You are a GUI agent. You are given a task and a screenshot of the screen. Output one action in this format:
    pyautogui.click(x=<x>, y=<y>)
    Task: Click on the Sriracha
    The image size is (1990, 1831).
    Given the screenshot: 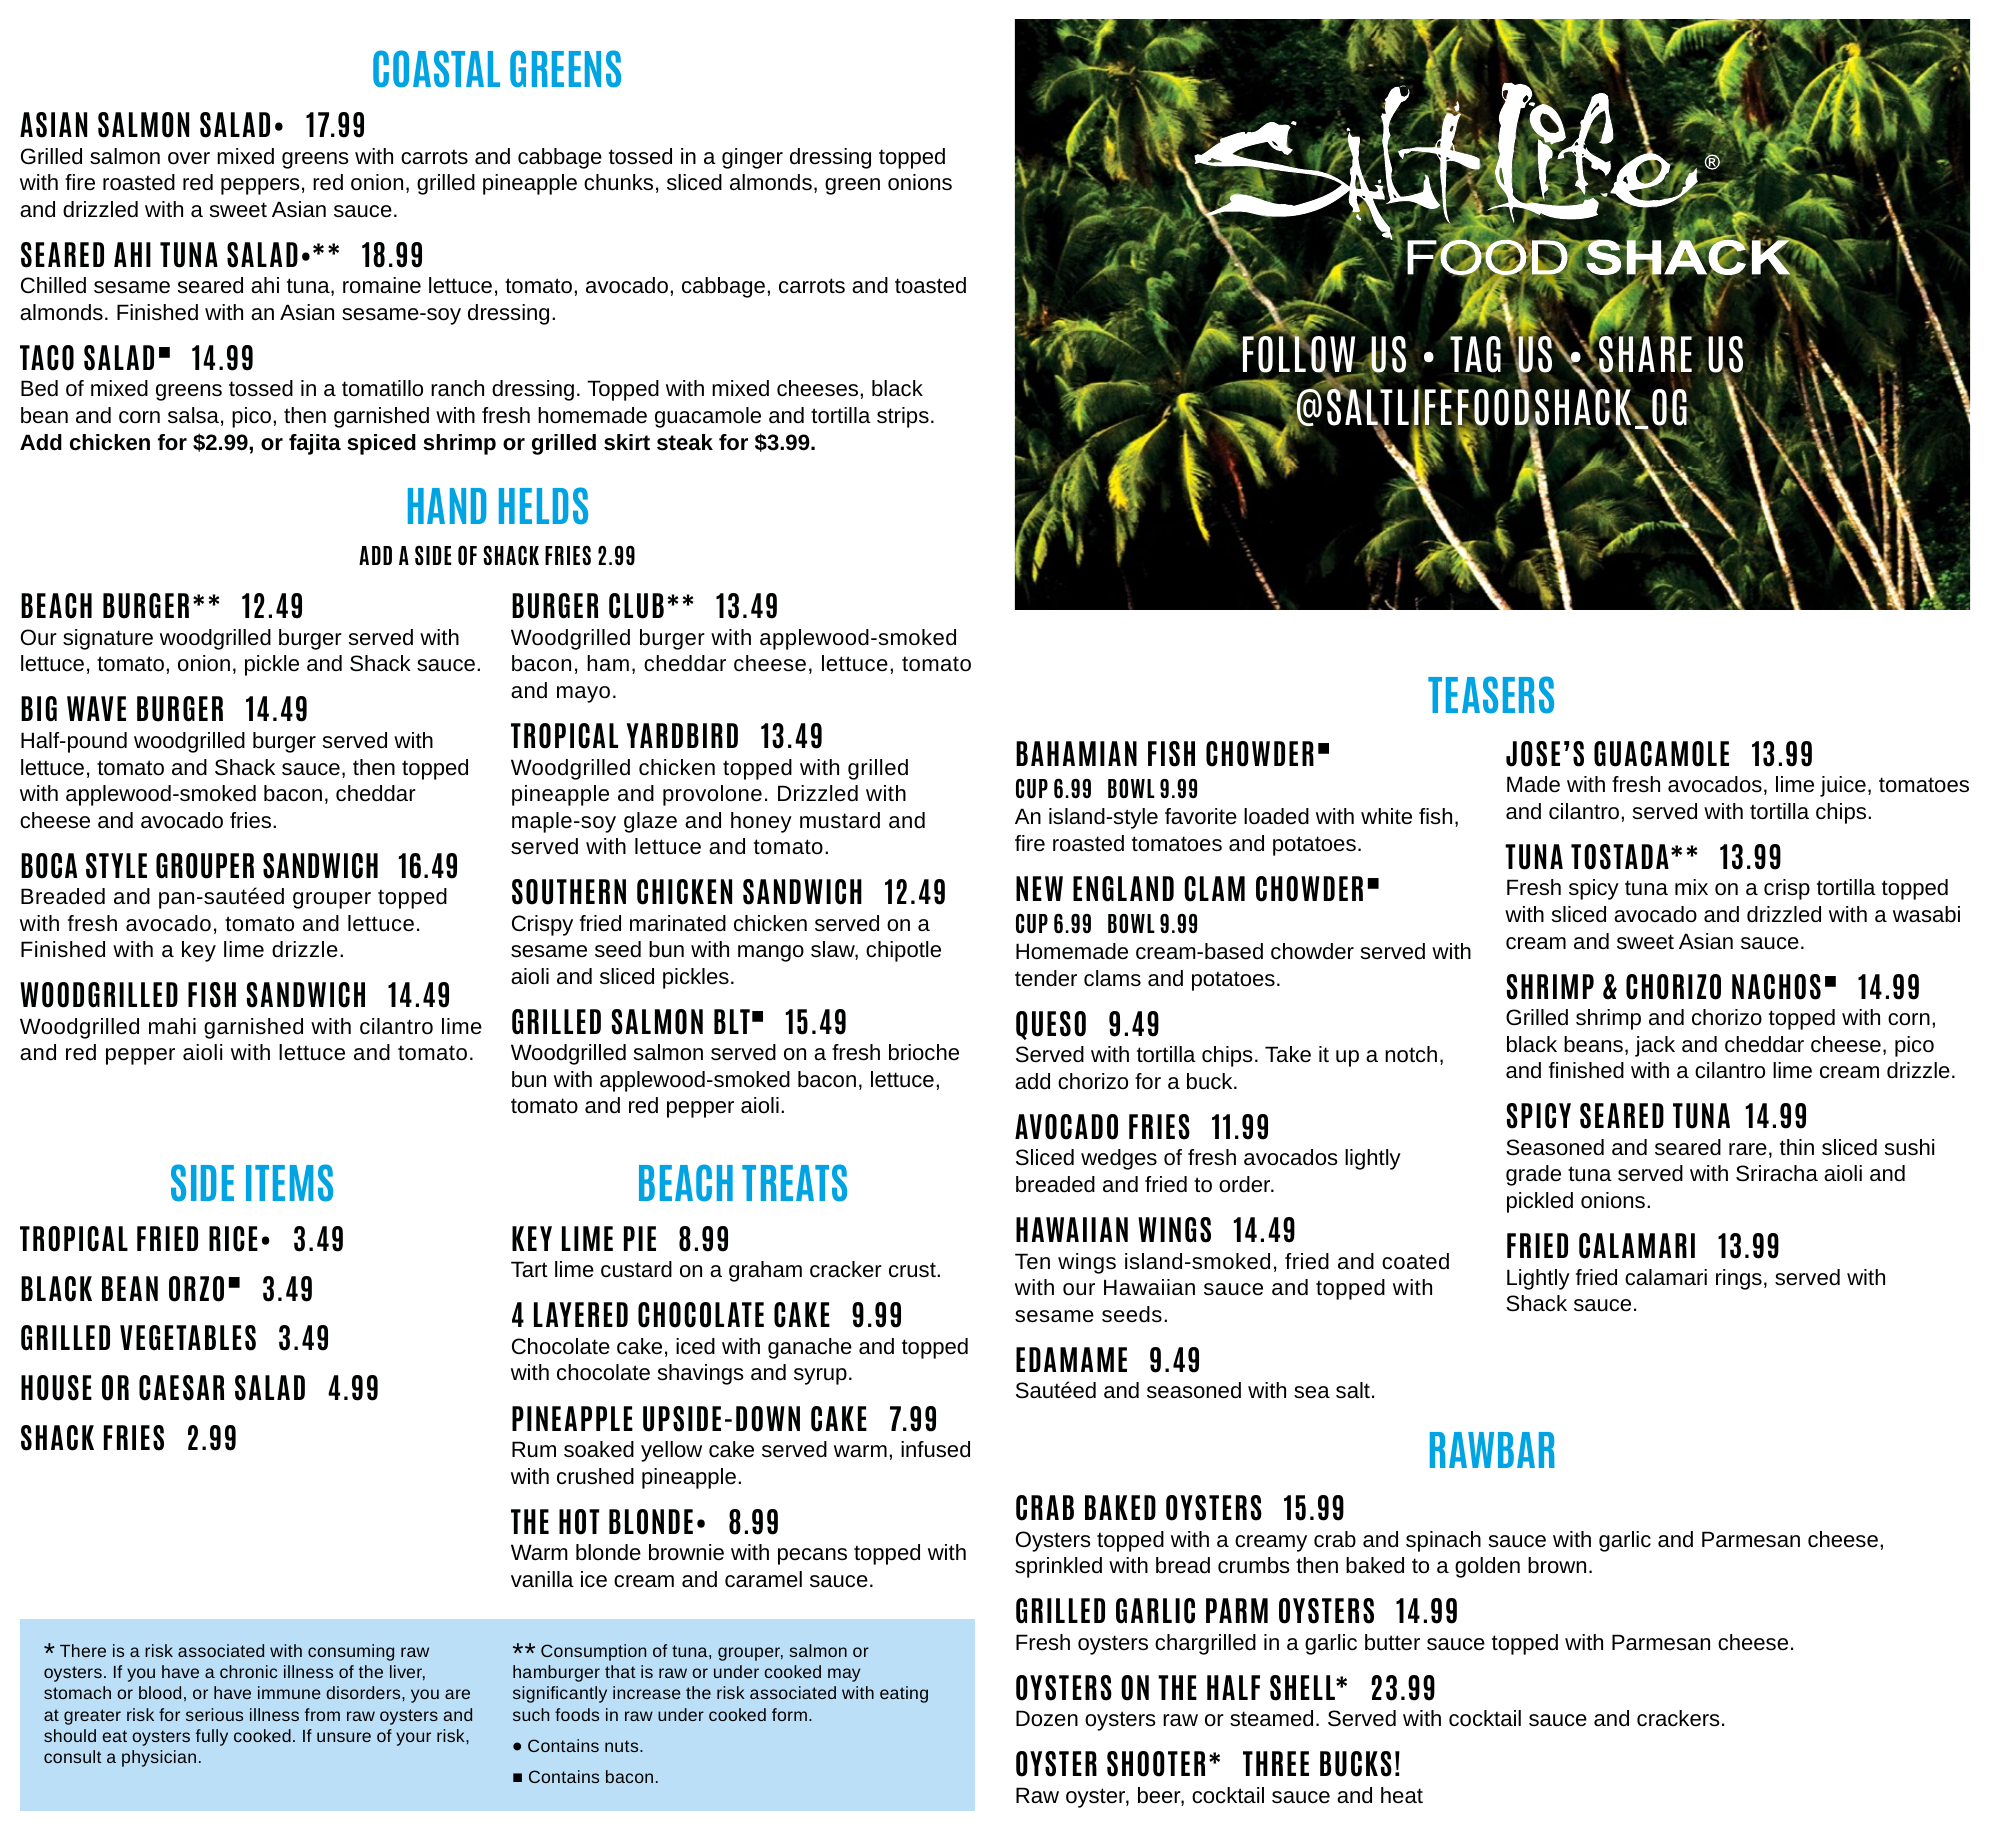 What is the action you would take?
    pyautogui.click(x=1777, y=1173)
